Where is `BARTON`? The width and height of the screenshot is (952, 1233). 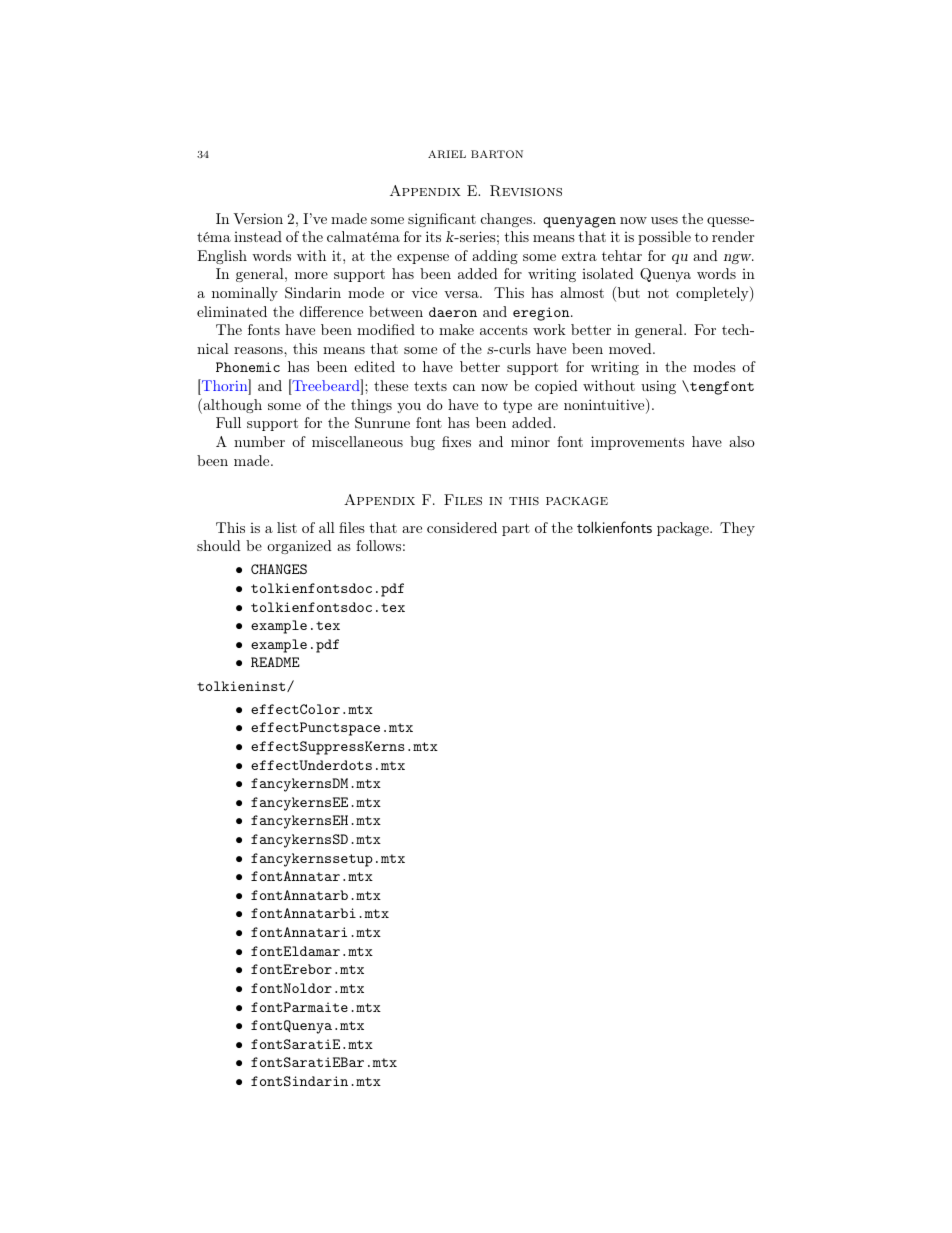 BARTON is located at coordinates (497, 154).
